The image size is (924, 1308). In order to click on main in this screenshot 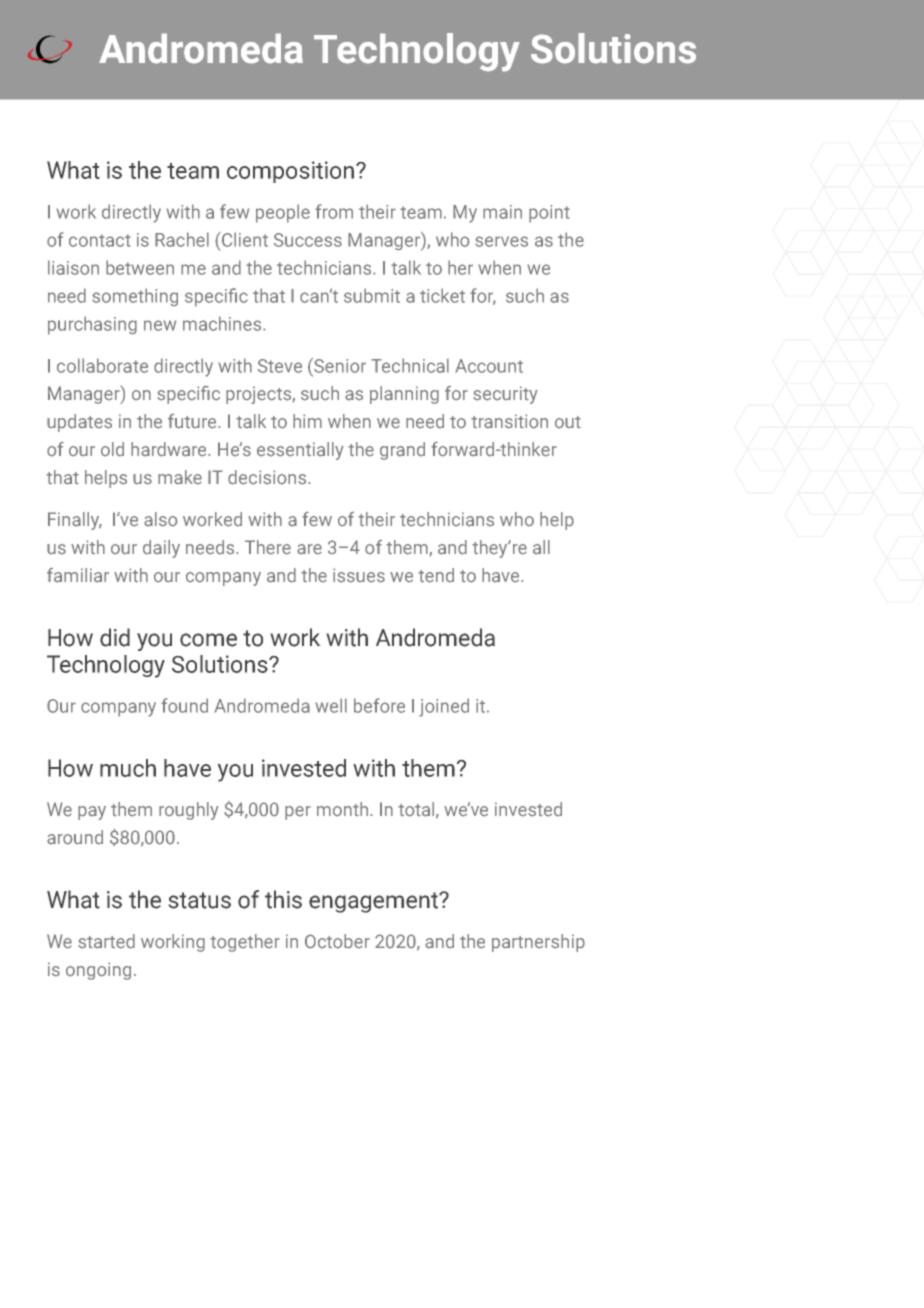, I will do `click(502, 212)`.
